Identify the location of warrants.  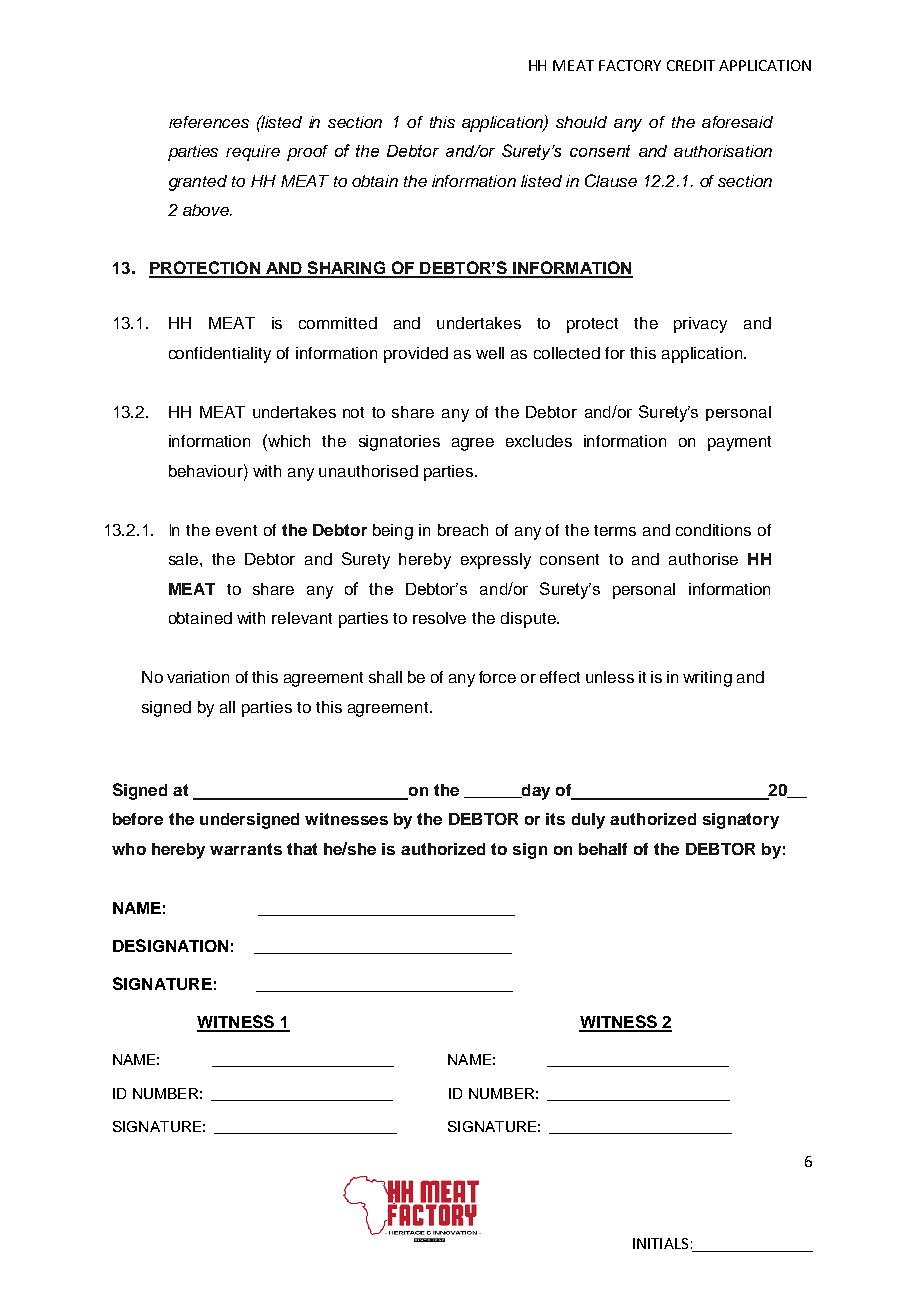
(246, 849).
